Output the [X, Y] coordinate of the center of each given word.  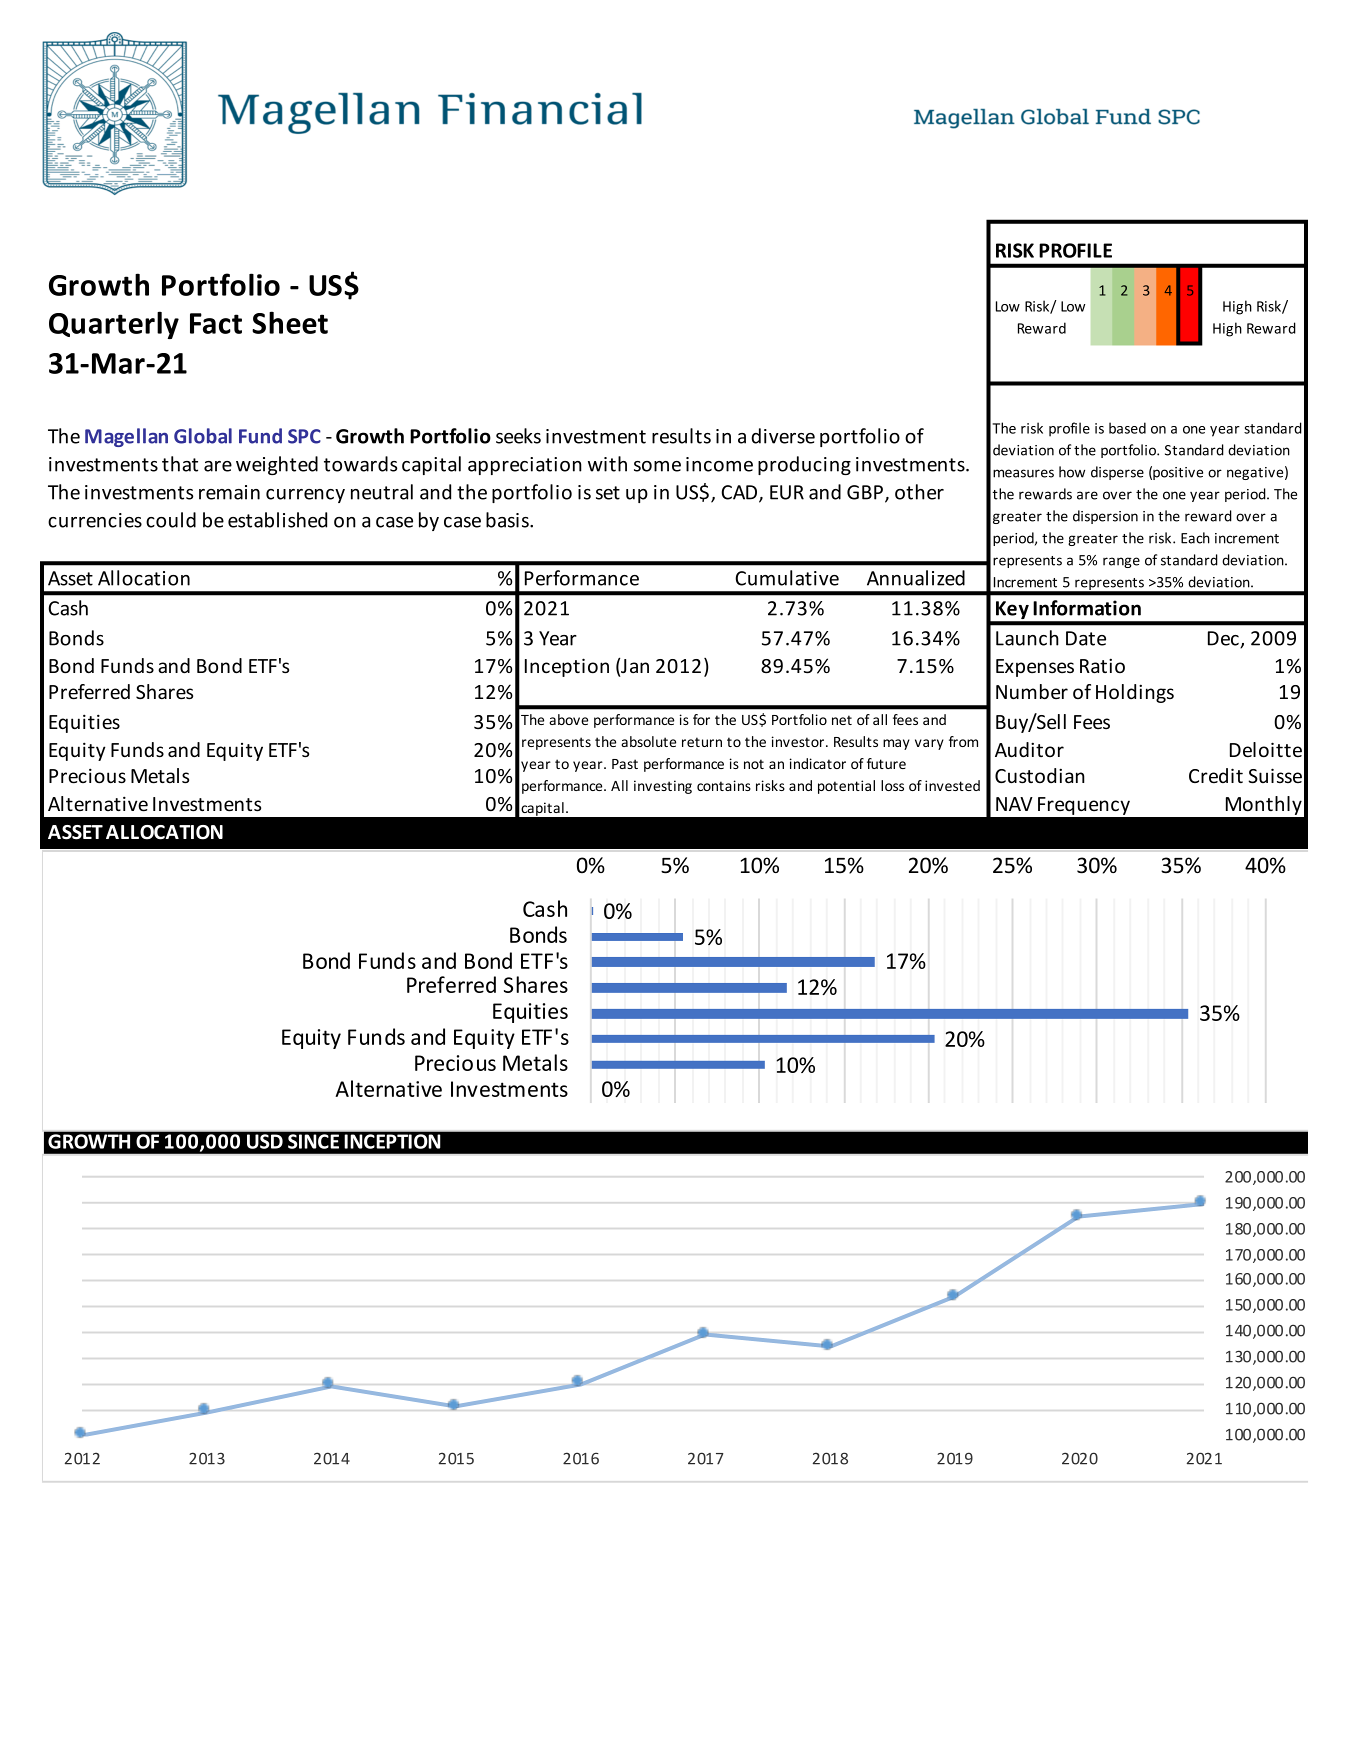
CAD [740, 493]
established [277, 520]
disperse [1117, 473]
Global [203, 436]
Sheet [290, 322]
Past [625, 764]
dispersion [1105, 517]
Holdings [1135, 693]
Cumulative [787, 578]
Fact [216, 323]
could [171, 520]
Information [1087, 608]
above [568, 719]
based [1127, 428]
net [842, 720]
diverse [783, 436]
